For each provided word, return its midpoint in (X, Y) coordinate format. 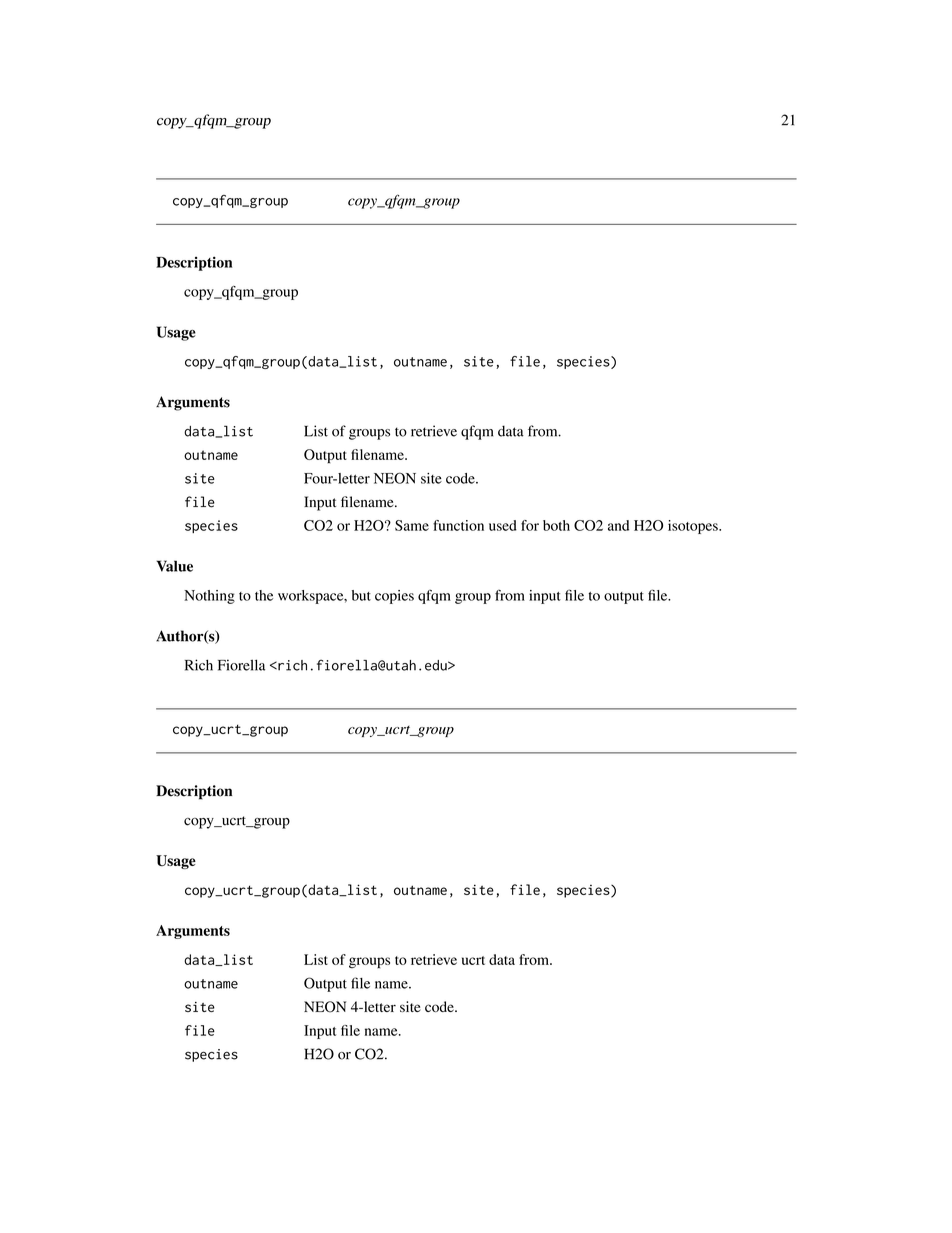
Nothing (209, 597)
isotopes (694, 527)
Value (174, 566)
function (458, 525)
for (530, 525)
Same (412, 525)
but (361, 595)
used (503, 525)
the (264, 595)
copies (394, 597)
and (618, 525)
